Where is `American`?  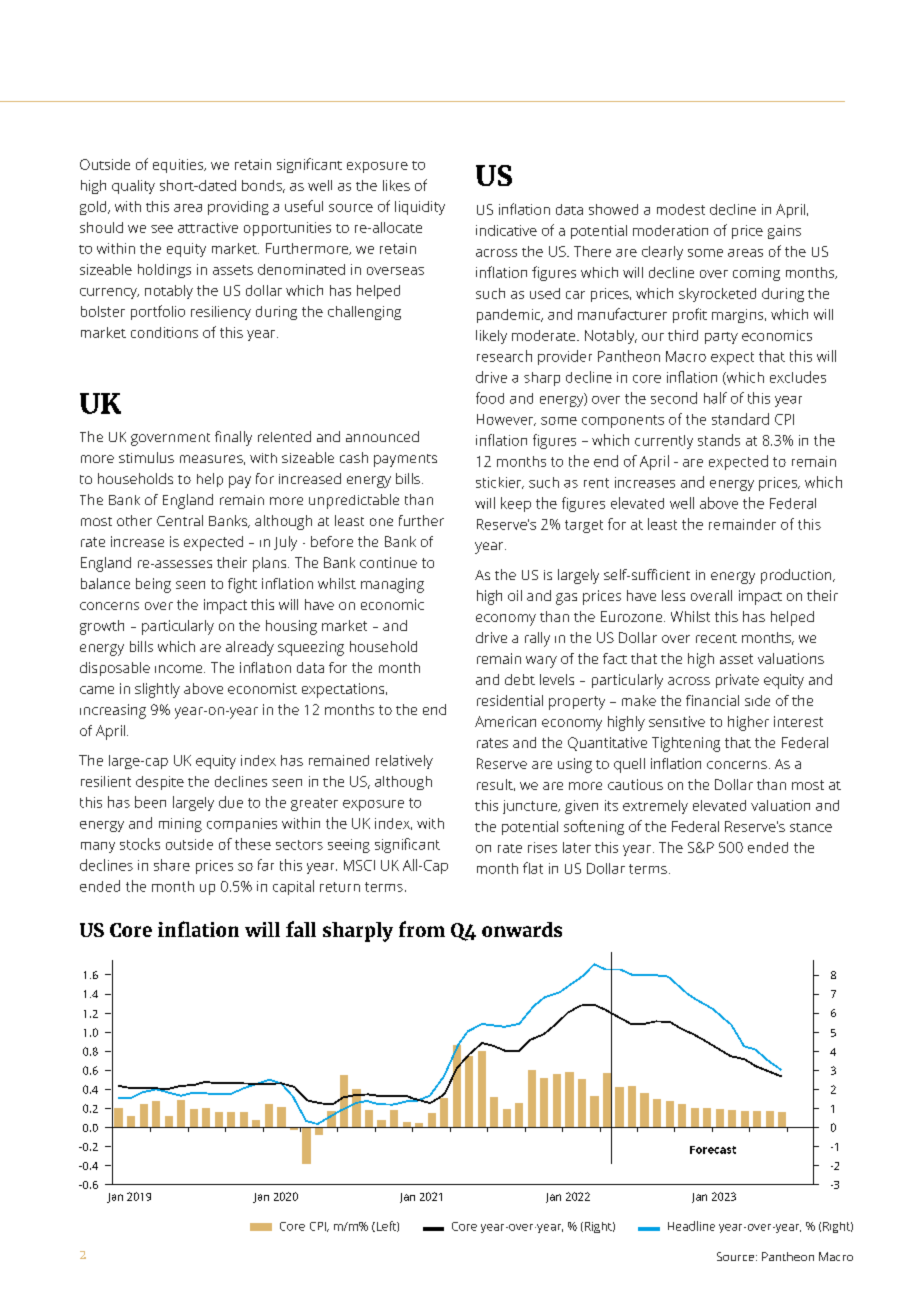 American is located at coordinates (505, 721).
